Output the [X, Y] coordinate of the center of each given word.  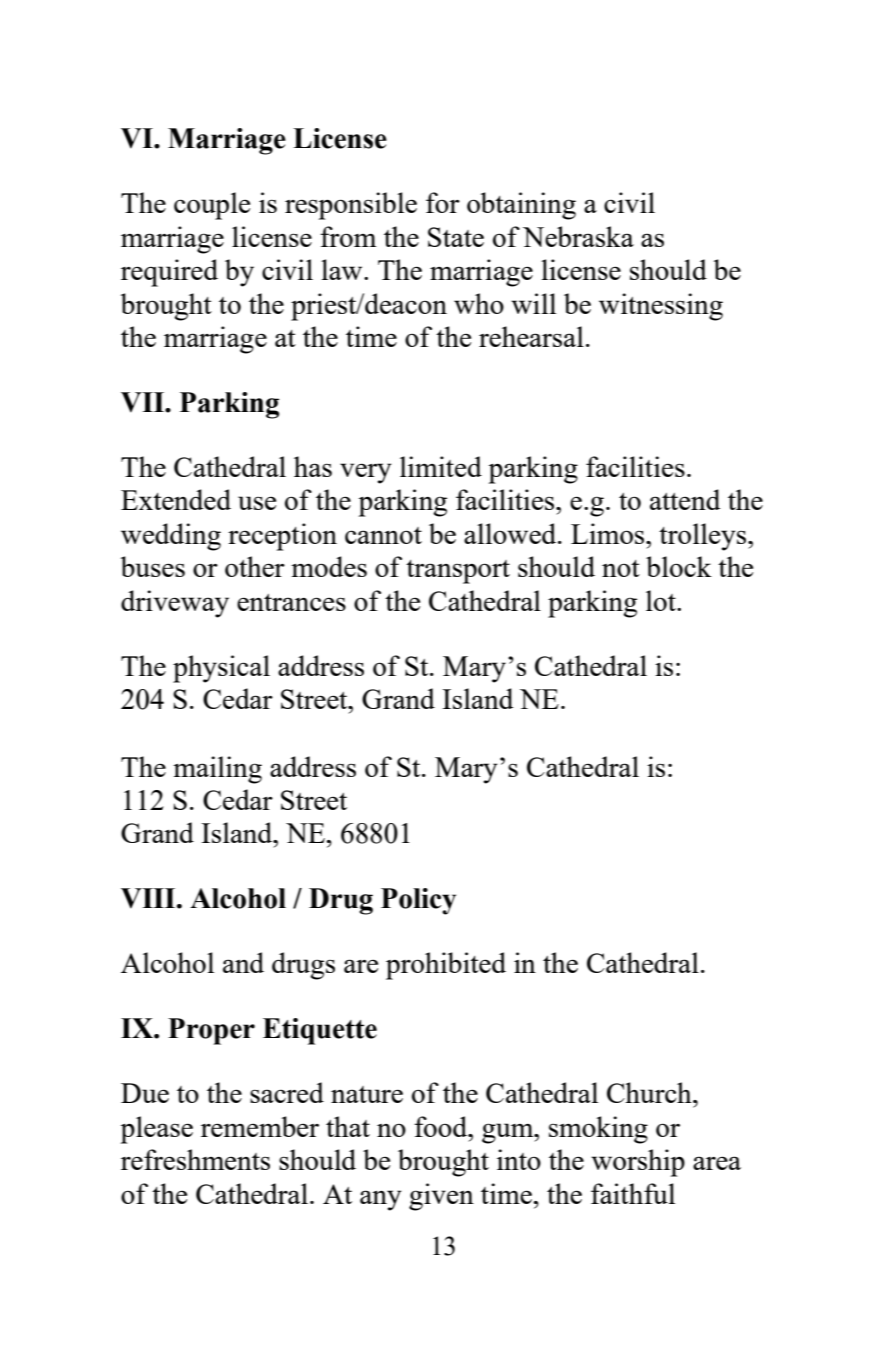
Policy [418, 901]
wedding [171, 537]
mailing [217, 770]
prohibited [446, 966]
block [679, 566]
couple [212, 206]
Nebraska [578, 236]
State [456, 237]
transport [458, 572]
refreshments [195, 1159]
